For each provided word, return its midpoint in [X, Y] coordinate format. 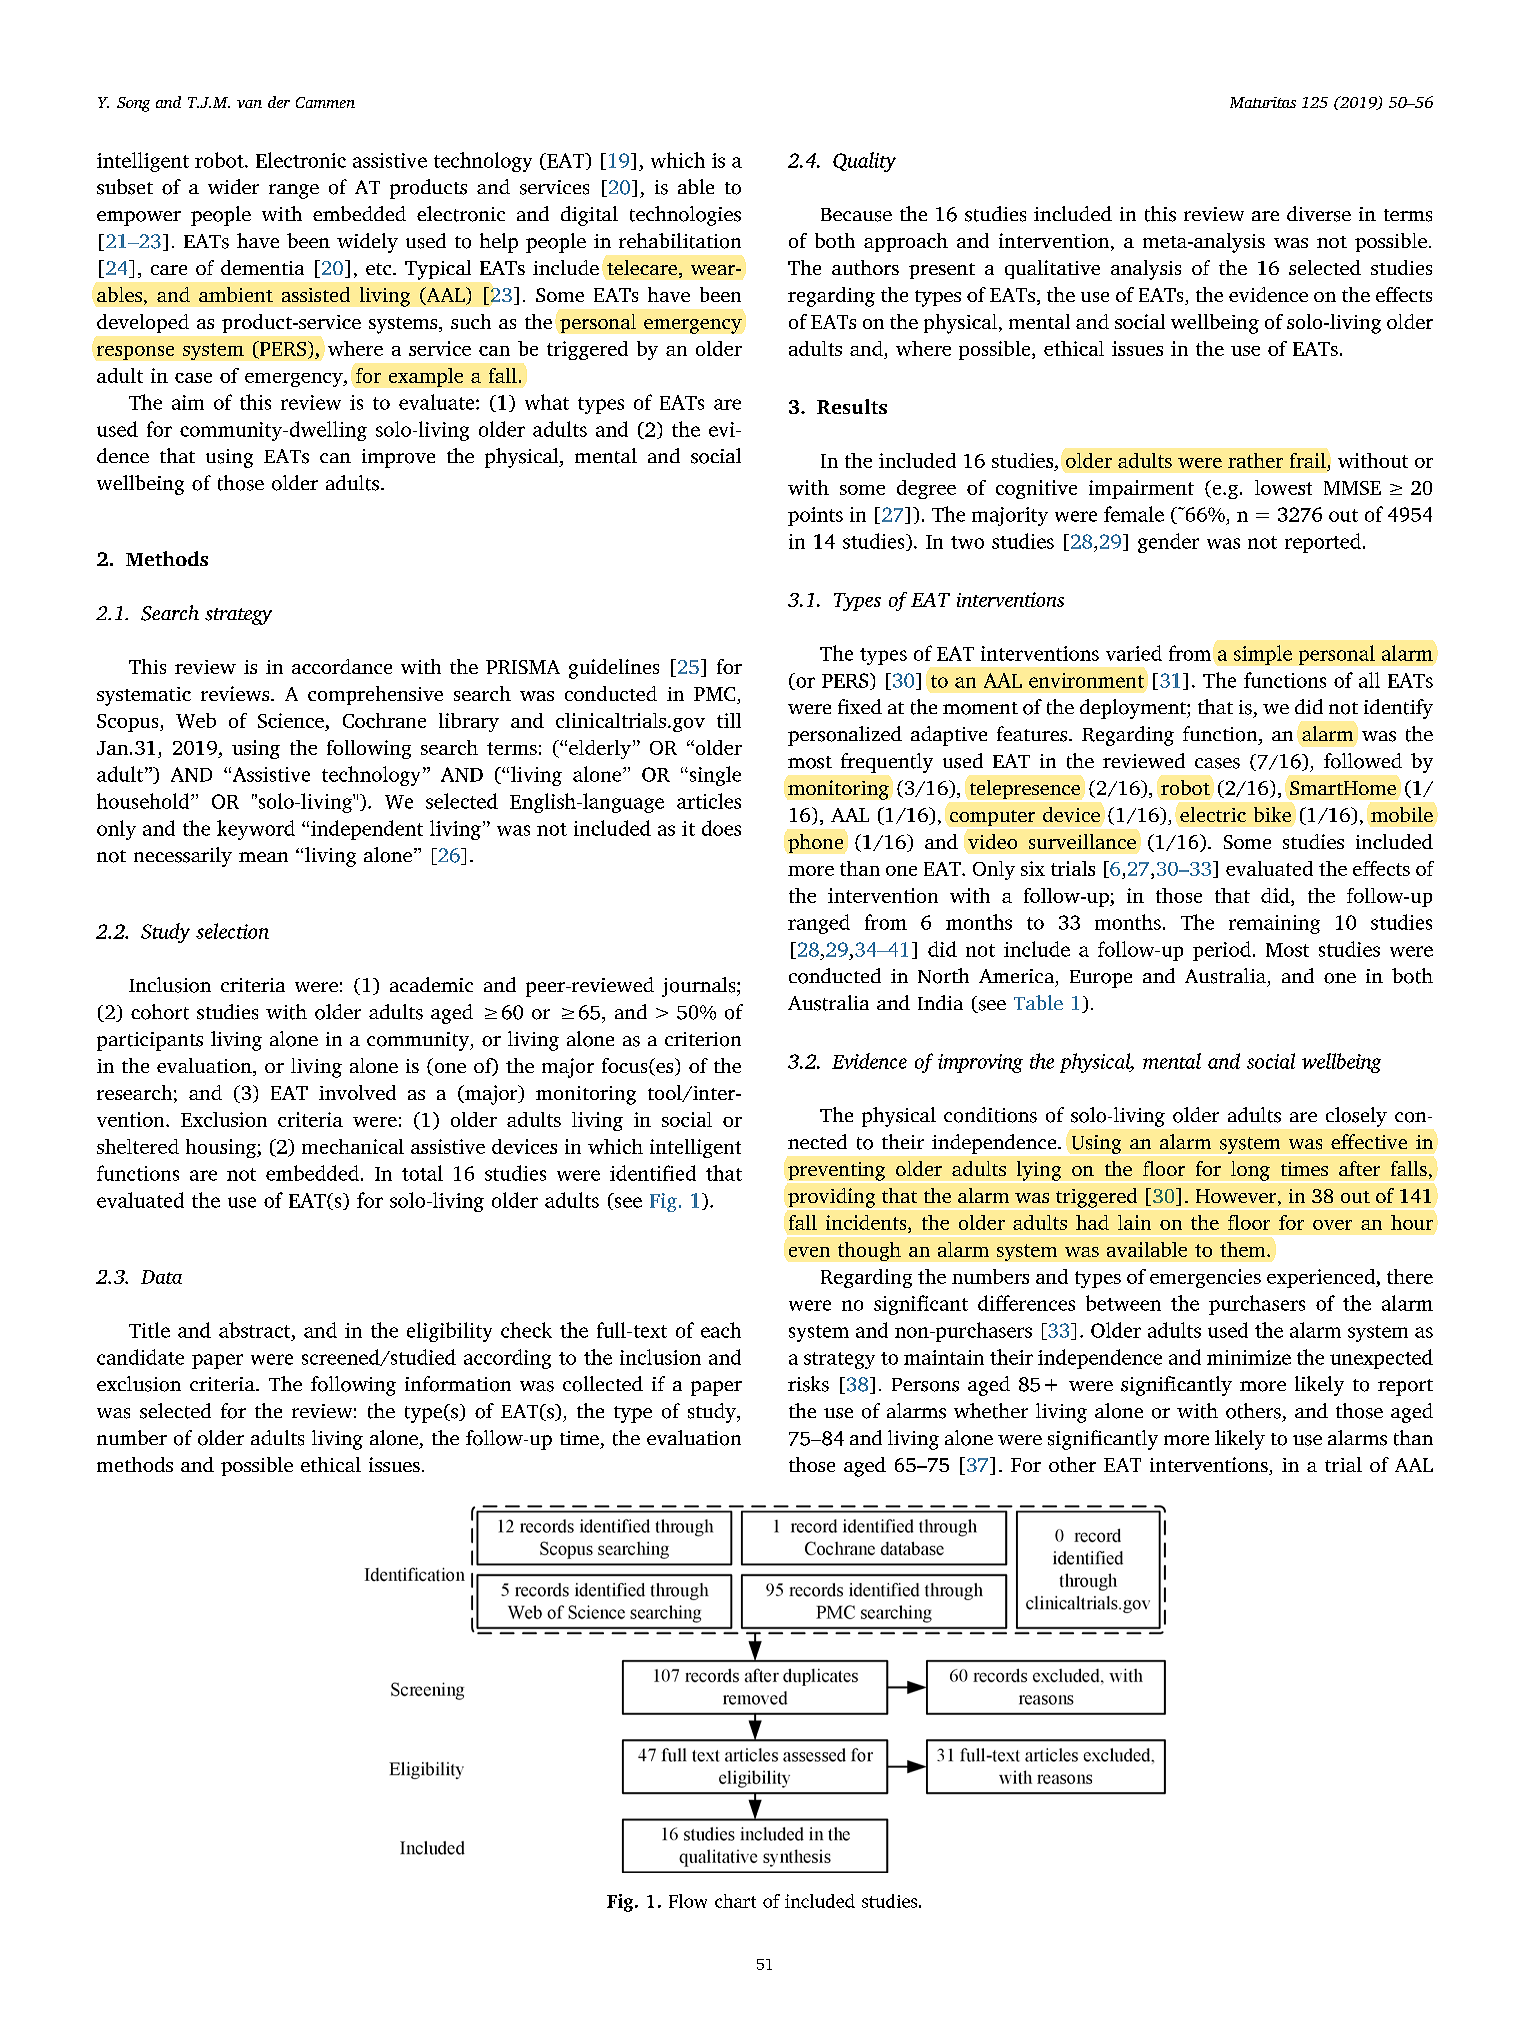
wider [233, 186]
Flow [688, 1901]
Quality [864, 162]
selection [232, 931]
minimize [1249, 1357]
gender [1168, 543]
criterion [703, 1039]
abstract [256, 1330]
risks [808, 1384]
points [815, 516]
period [1222, 951]
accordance [342, 666]
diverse [1319, 214]
